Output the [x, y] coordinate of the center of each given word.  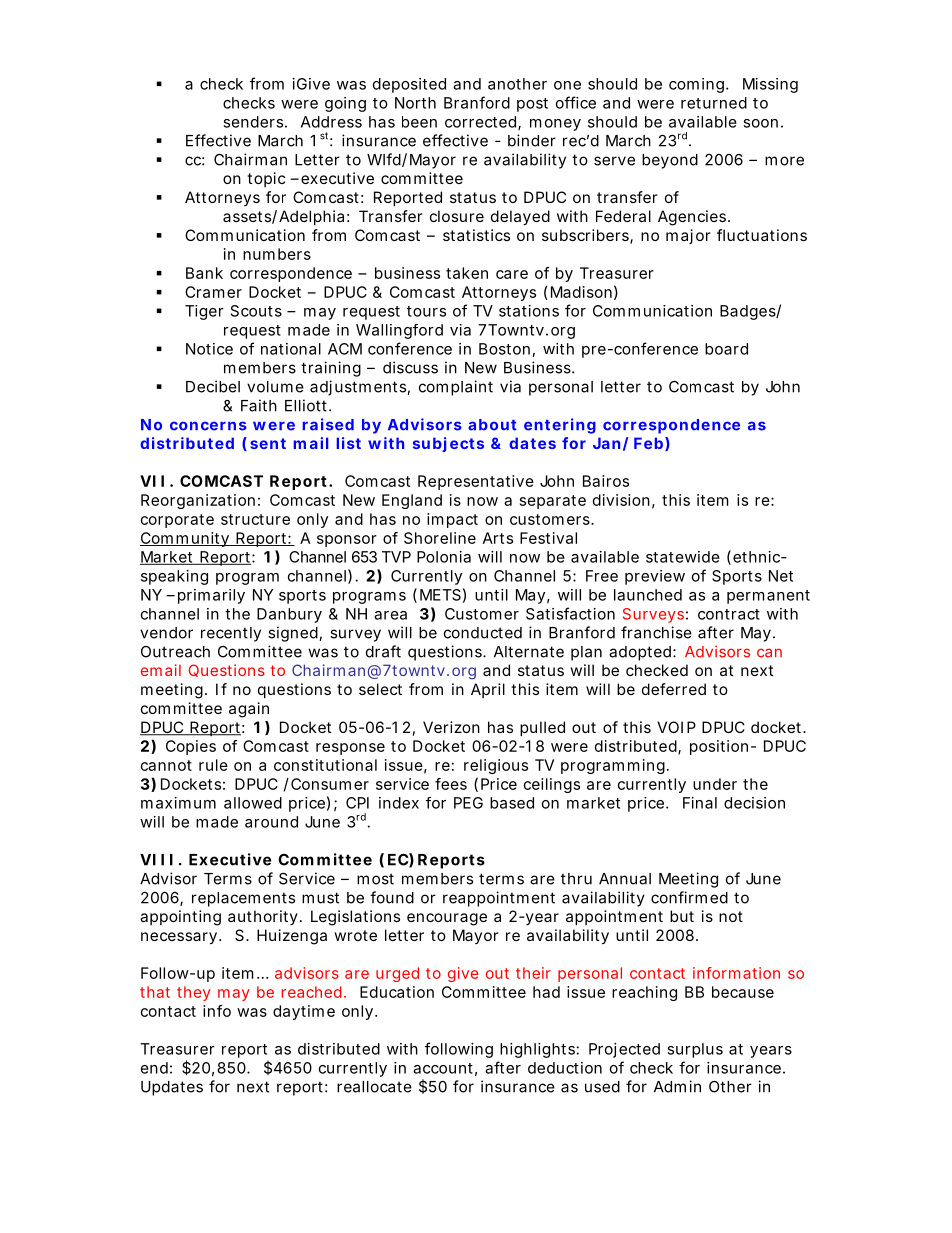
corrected [482, 123]
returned [714, 103]
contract [729, 614]
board [726, 349]
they [194, 993]
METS [440, 595]
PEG [468, 803]
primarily [211, 596]
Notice [209, 349]
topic [266, 179]
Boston [504, 349]
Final [700, 803]
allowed [253, 803]
